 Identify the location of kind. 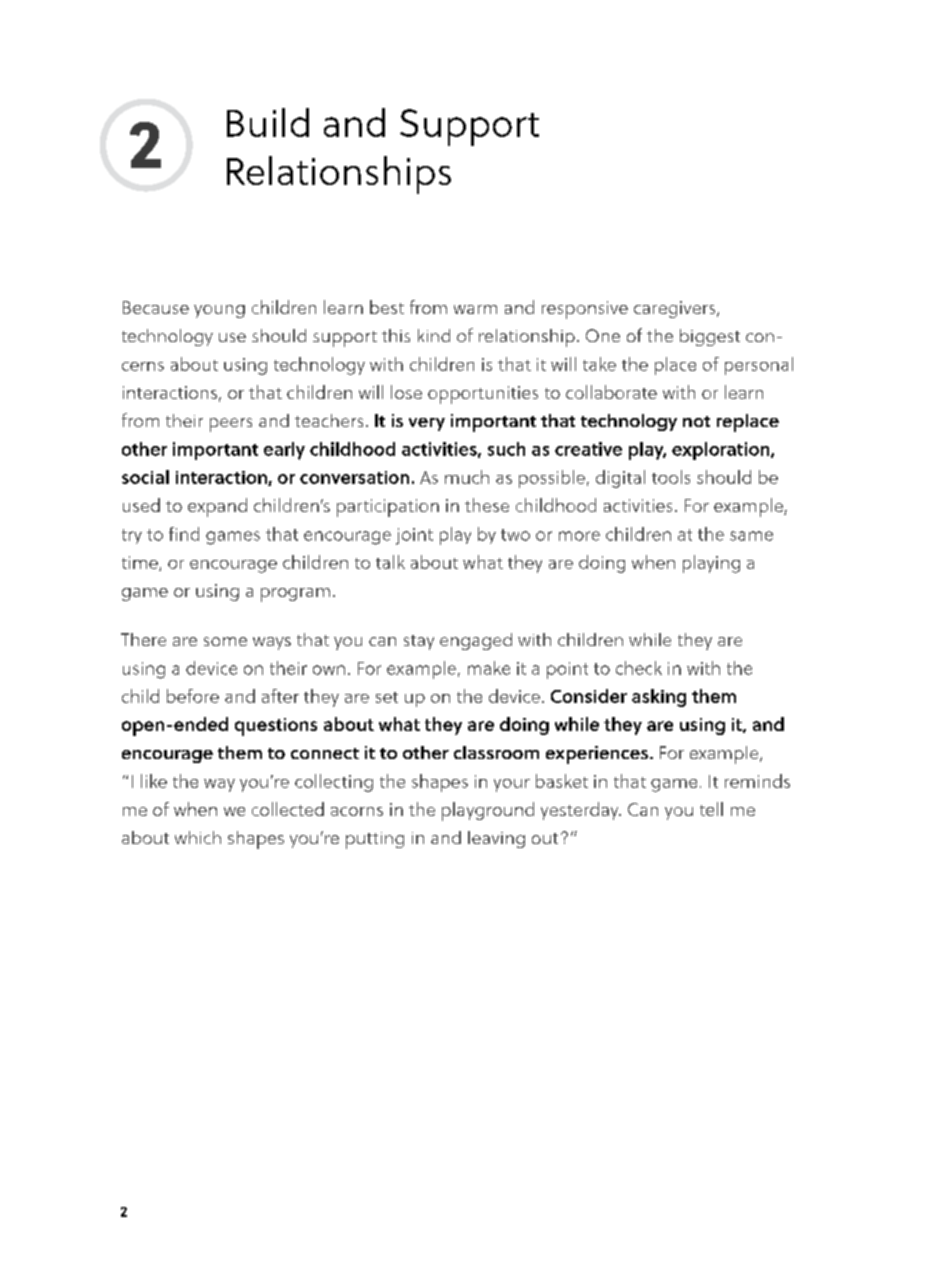
(434, 335).
